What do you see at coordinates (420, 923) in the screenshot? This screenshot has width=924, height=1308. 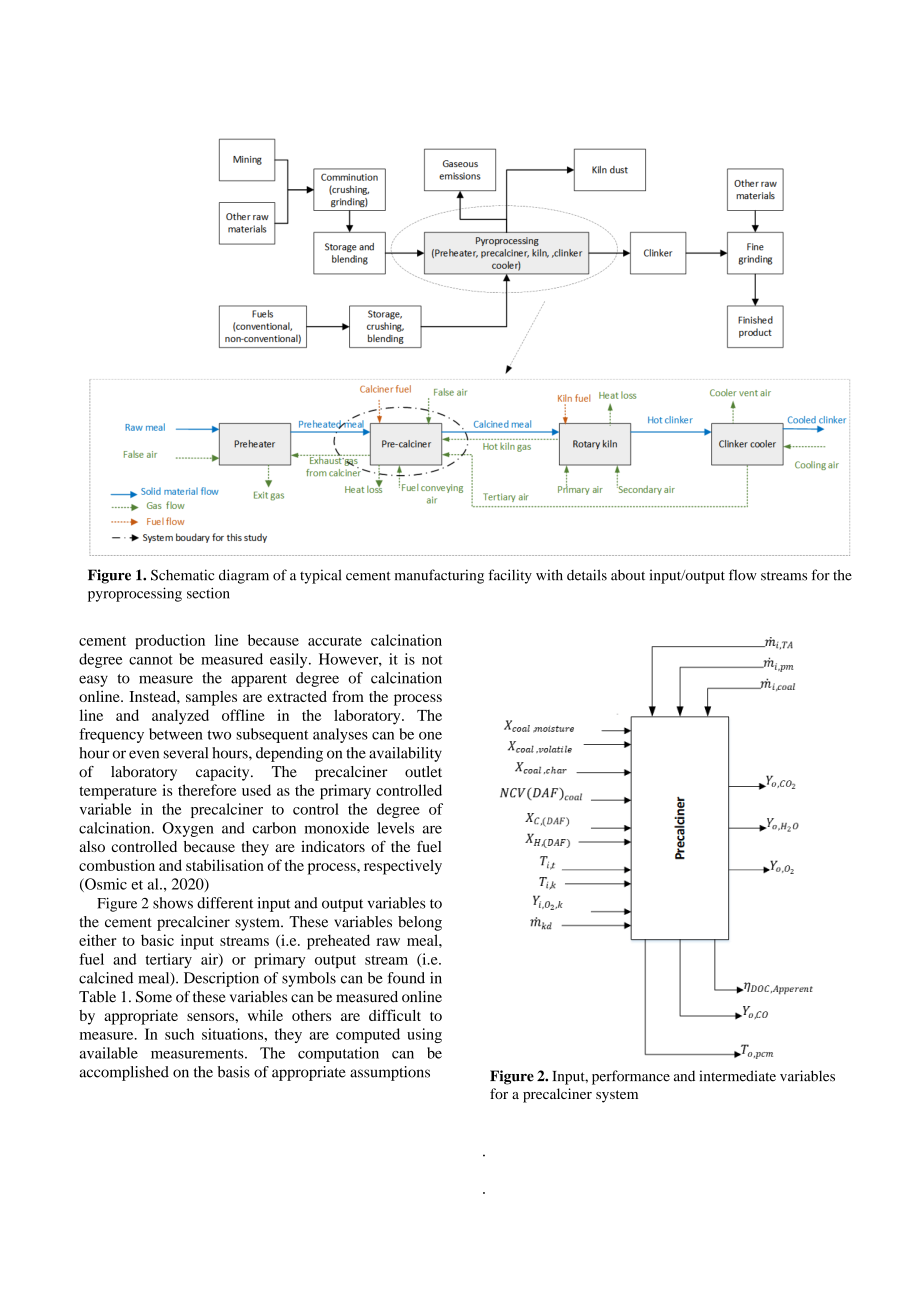 I see `belong` at bounding box center [420, 923].
